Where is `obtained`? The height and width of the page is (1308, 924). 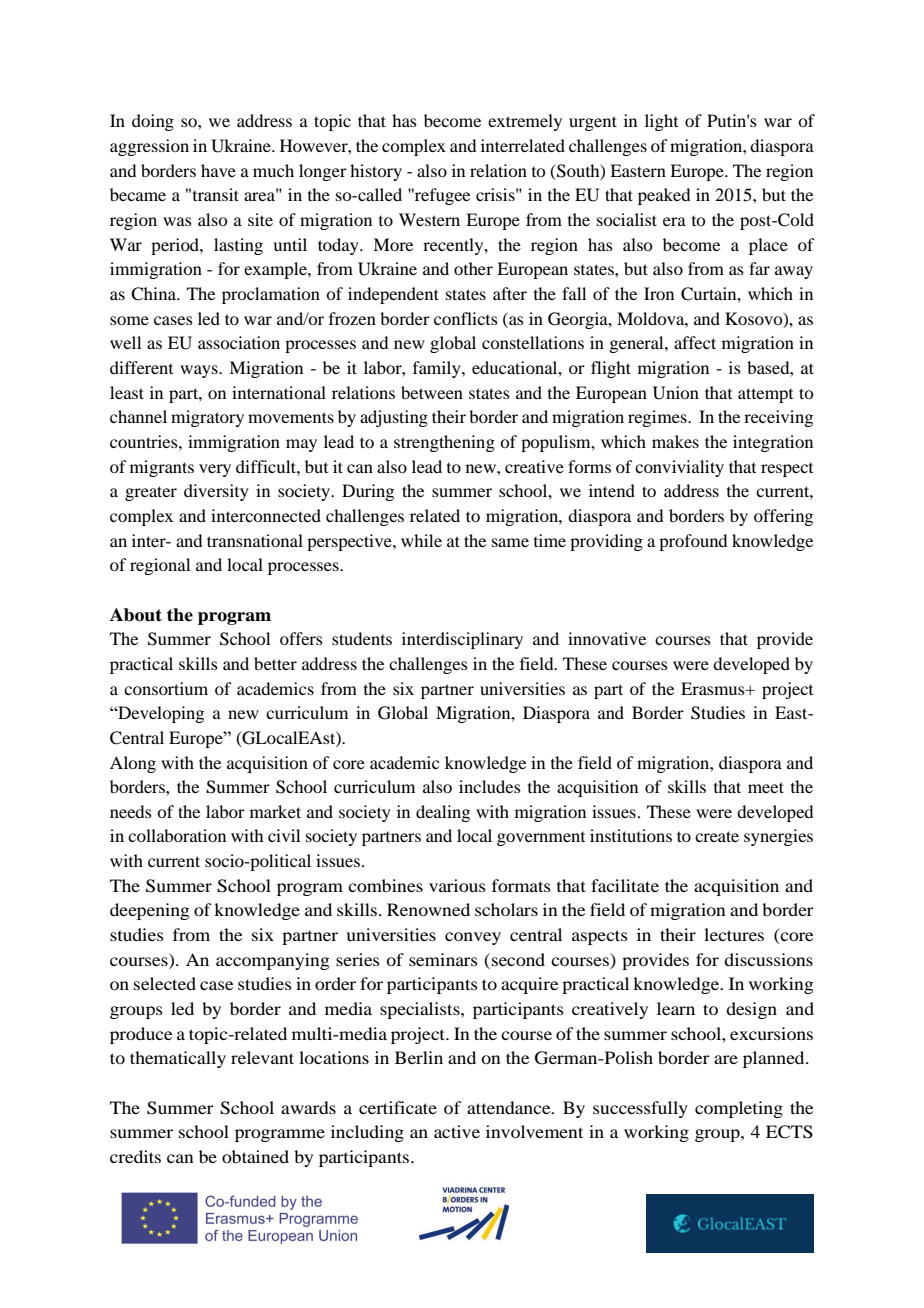 obtained is located at coordinates (255, 1156).
